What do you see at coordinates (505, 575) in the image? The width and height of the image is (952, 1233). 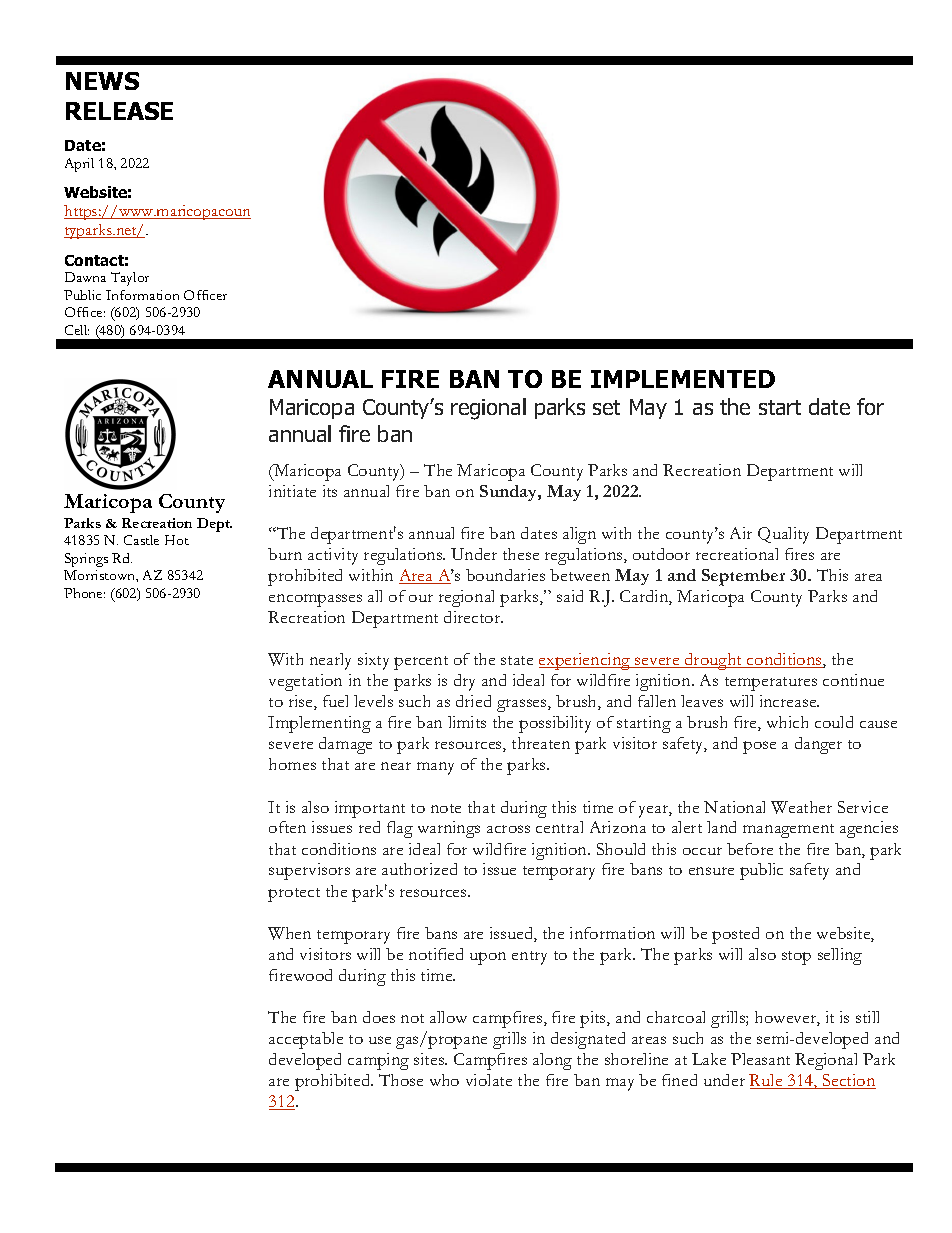 I see `boundaries` at bounding box center [505, 575].
